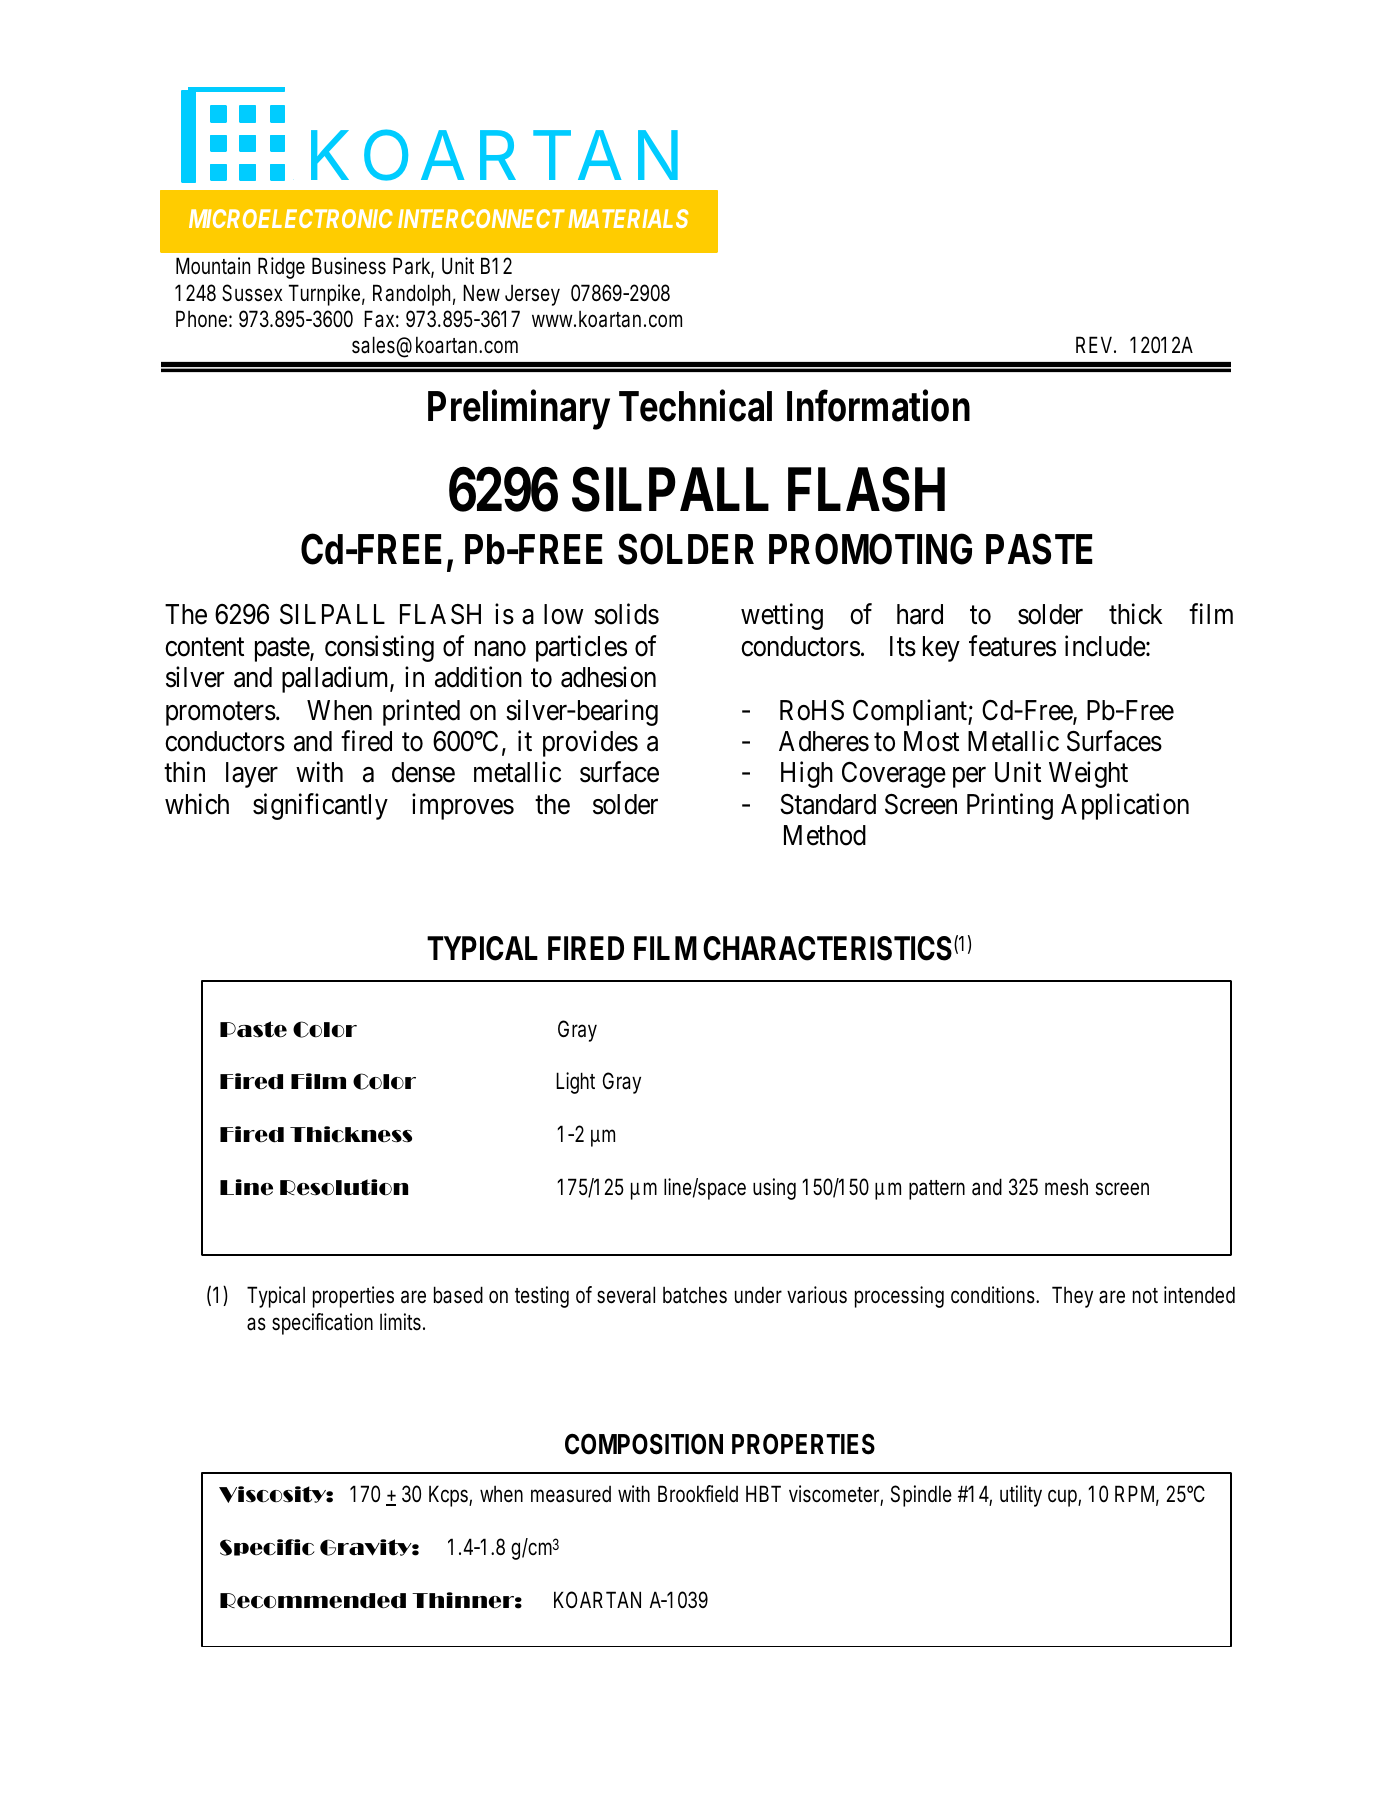 This document has width=1399, height=1811. Describe the element at coordinates (825, 835) in the document. I see `Method` at that location.
